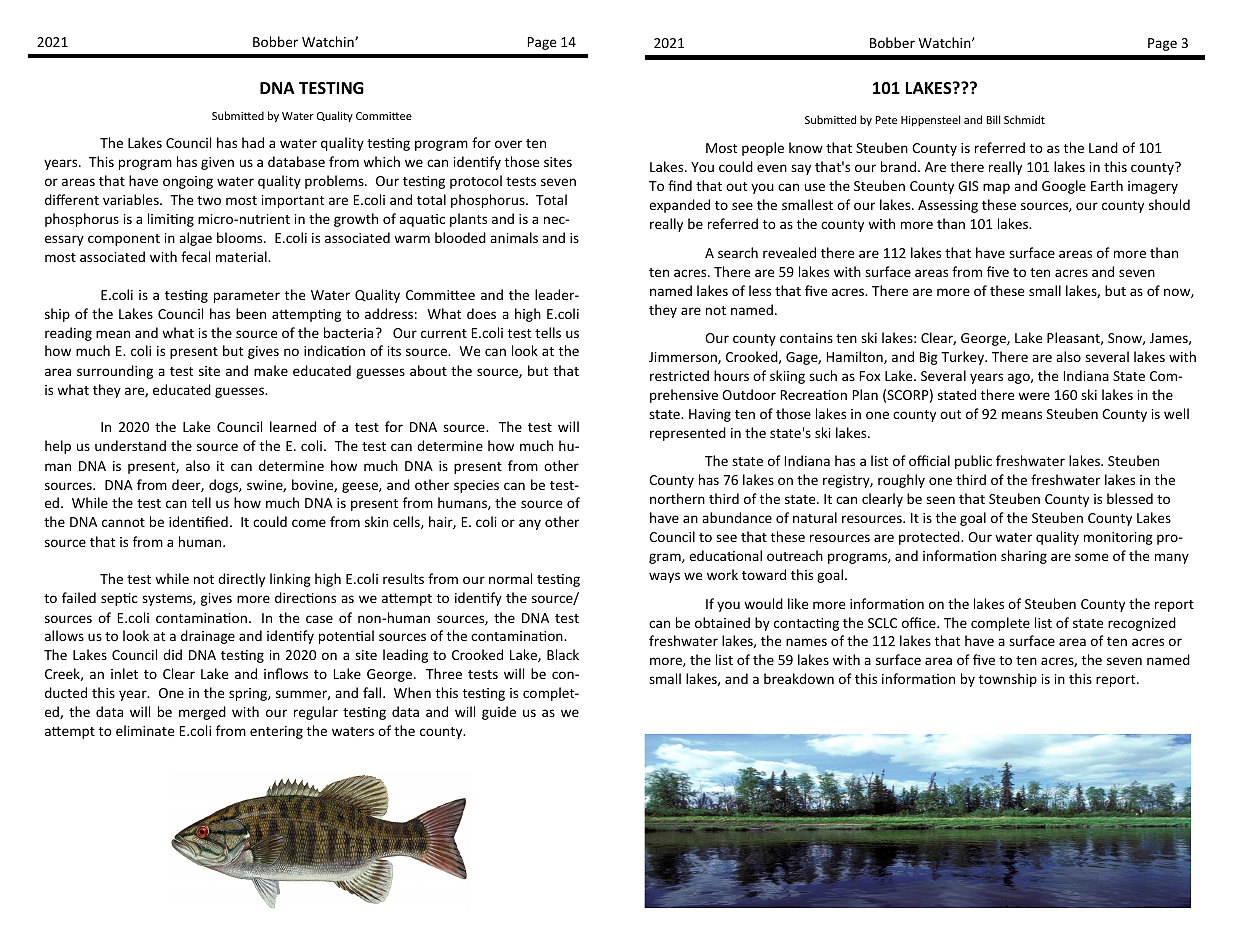  Describe the element at coordinates (1034, 396) in the page. I see `were` at that location.
